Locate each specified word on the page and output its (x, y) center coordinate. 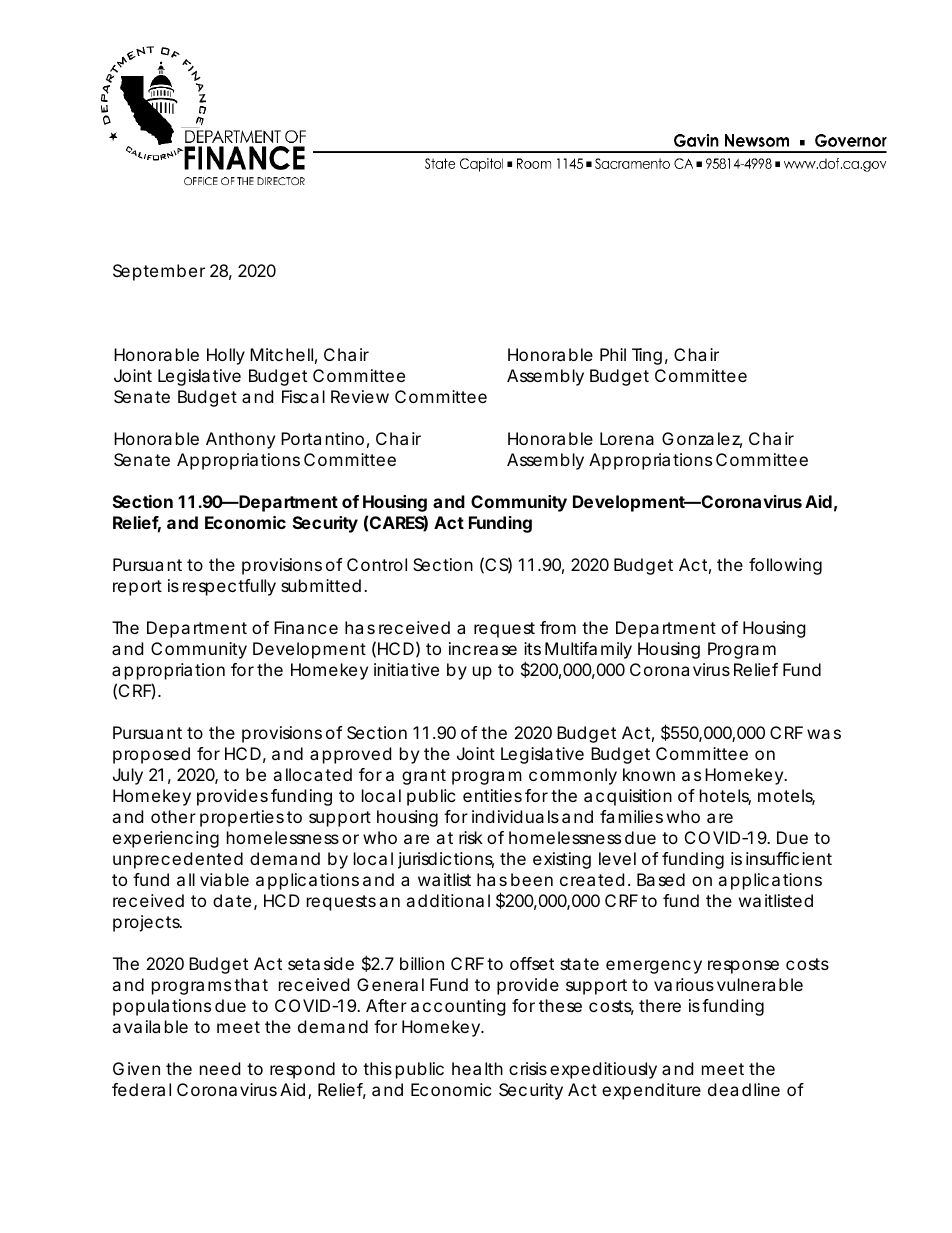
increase (483, 648)
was (824, 734)
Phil (613, 354)
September (159, 272)
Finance (306, 627)
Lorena (627, 438)
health (477, 1068)
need (220, 1068)
